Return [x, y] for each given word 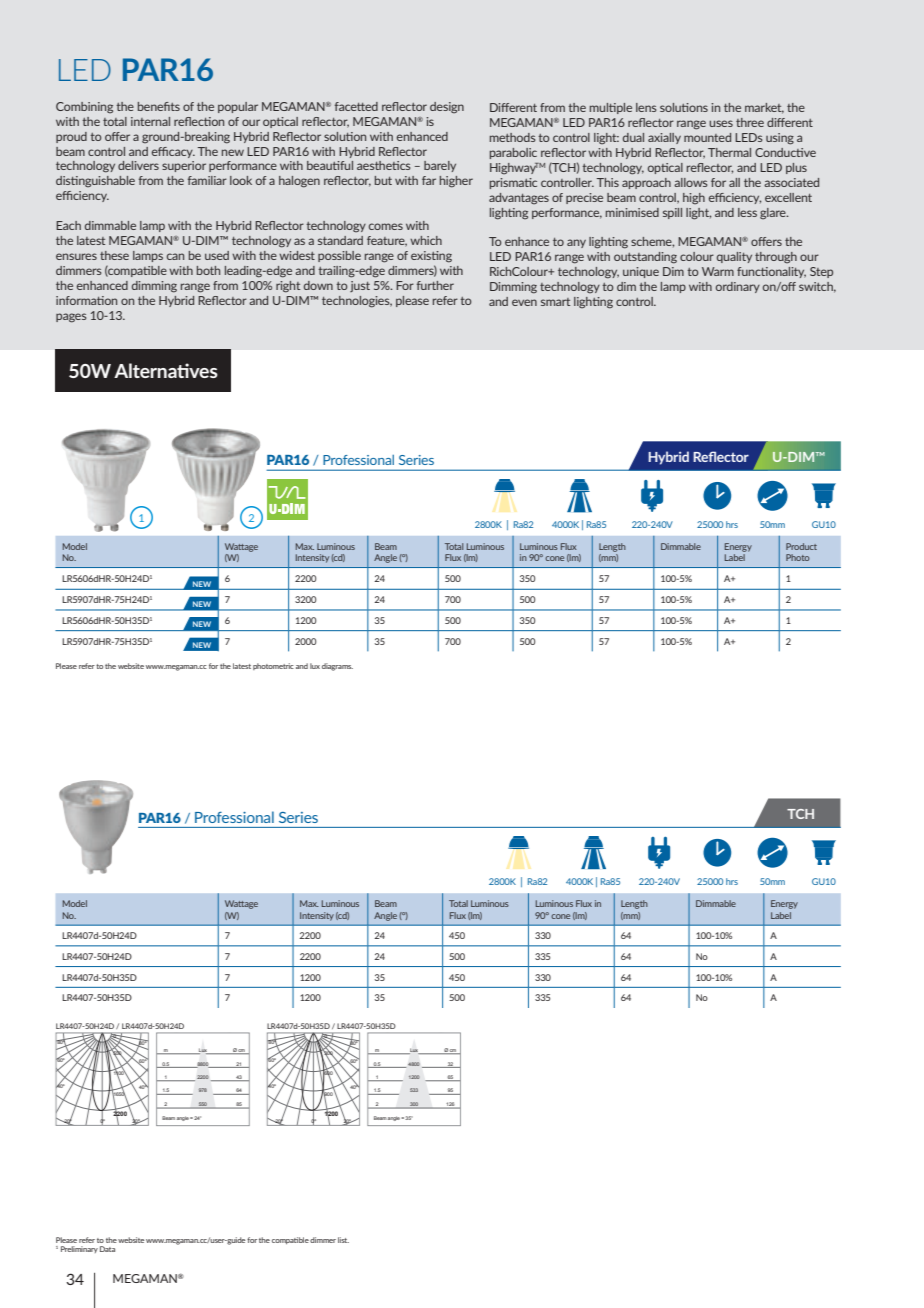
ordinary [738, 287]
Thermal [729, 152]
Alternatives [166, 370]
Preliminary [79, 1249]
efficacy [173, 152]
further [435, 285]
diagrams [337, 667]
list [343, 1240]
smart [555, 302]
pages [71, 318]
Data [107, 1249]
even [524, 302]
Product [801, 546]
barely [440, 166]
